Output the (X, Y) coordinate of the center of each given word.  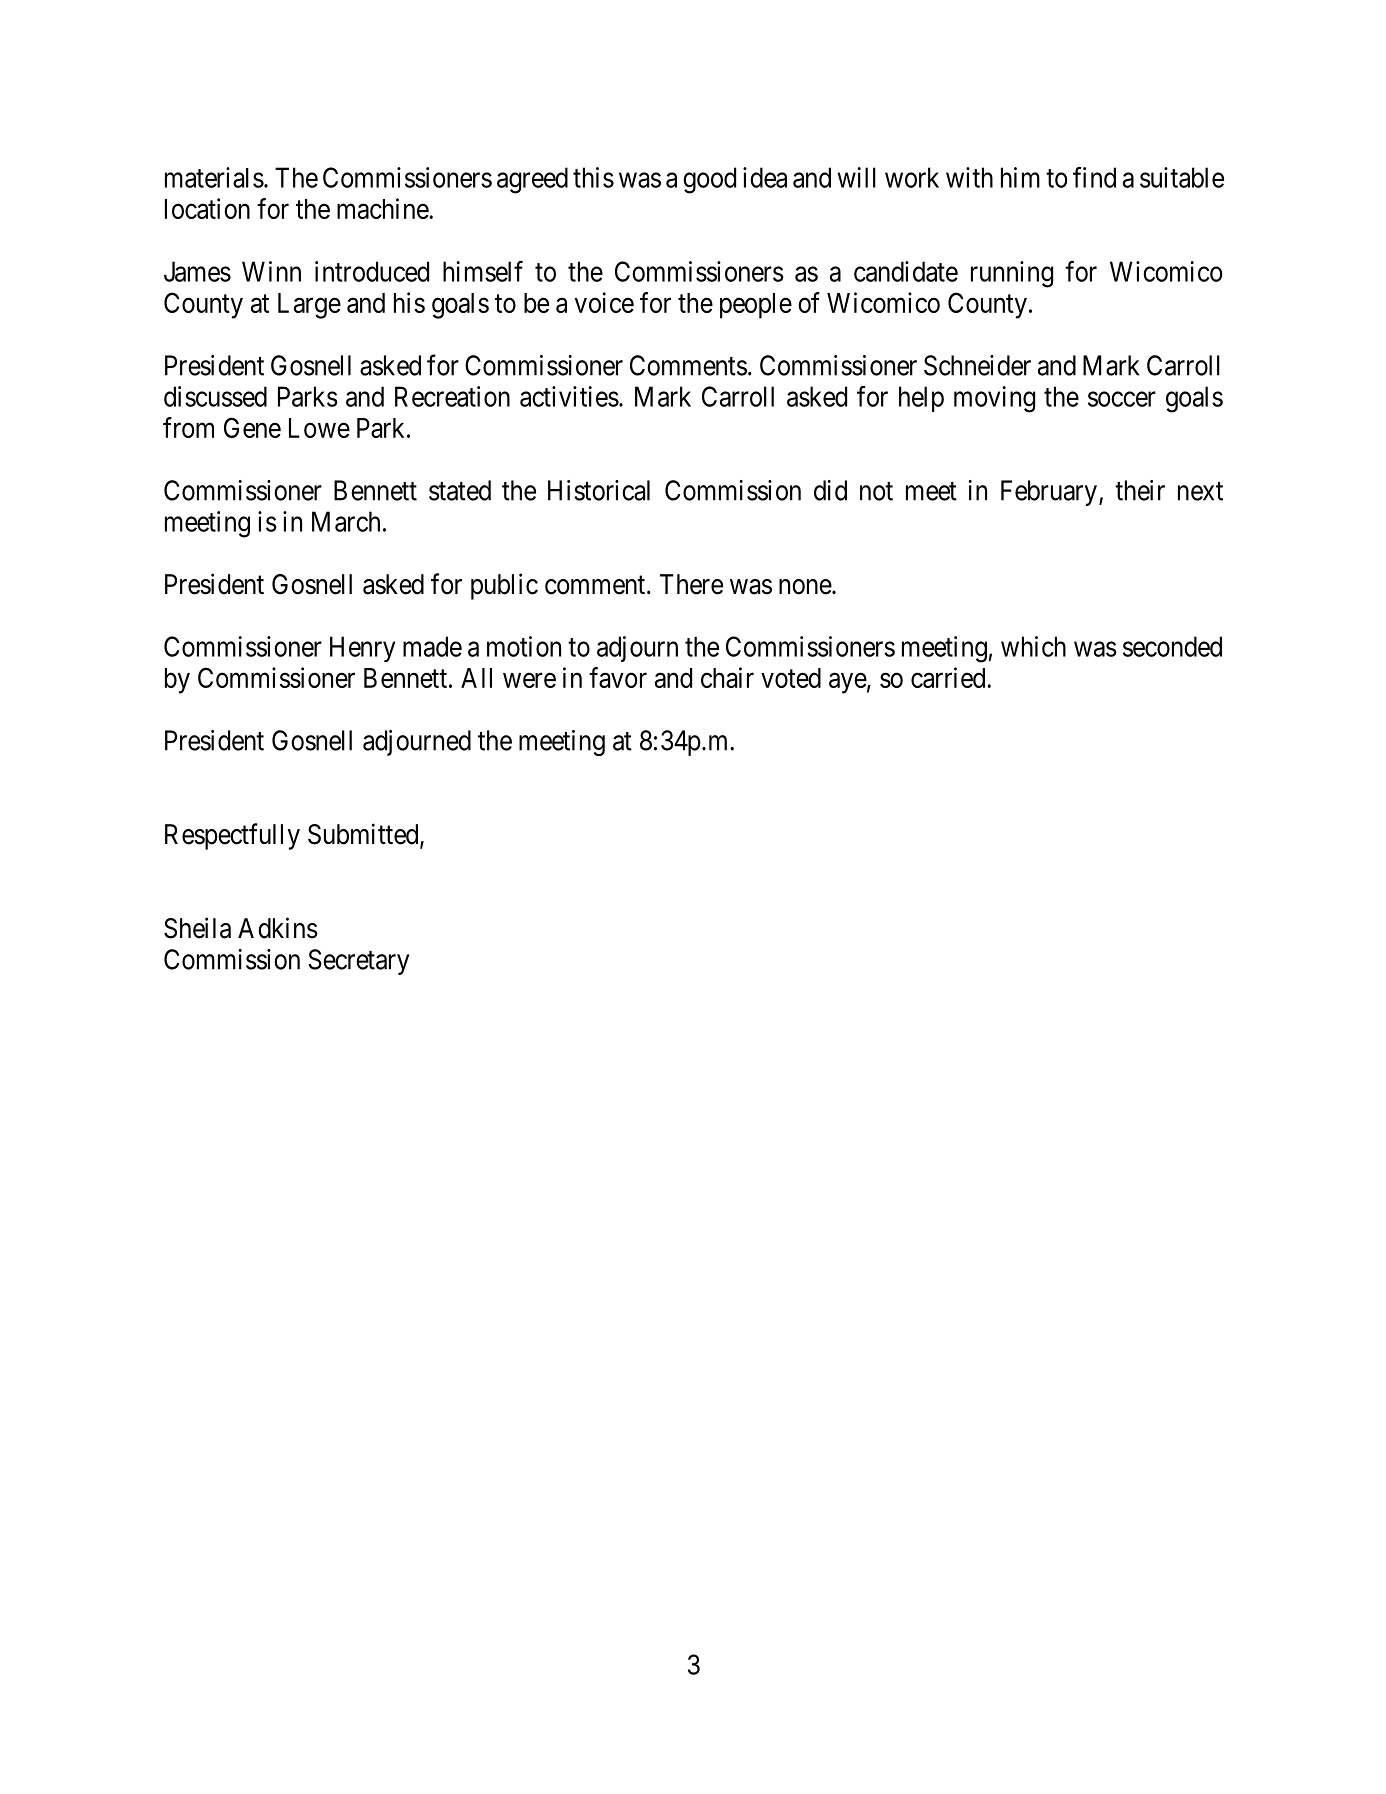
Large (309, 306)
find (1094, 177)
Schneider (977, 365)
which (1033, 646)
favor (618, 677)
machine (383, 208)
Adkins (278, 928)
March (346, 521)
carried (949, 677)
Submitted (364, 835)
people (756, 306)
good (709, 180)
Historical (599, 490)
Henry (362, 649)
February (1049, 493)
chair (727, 677)
